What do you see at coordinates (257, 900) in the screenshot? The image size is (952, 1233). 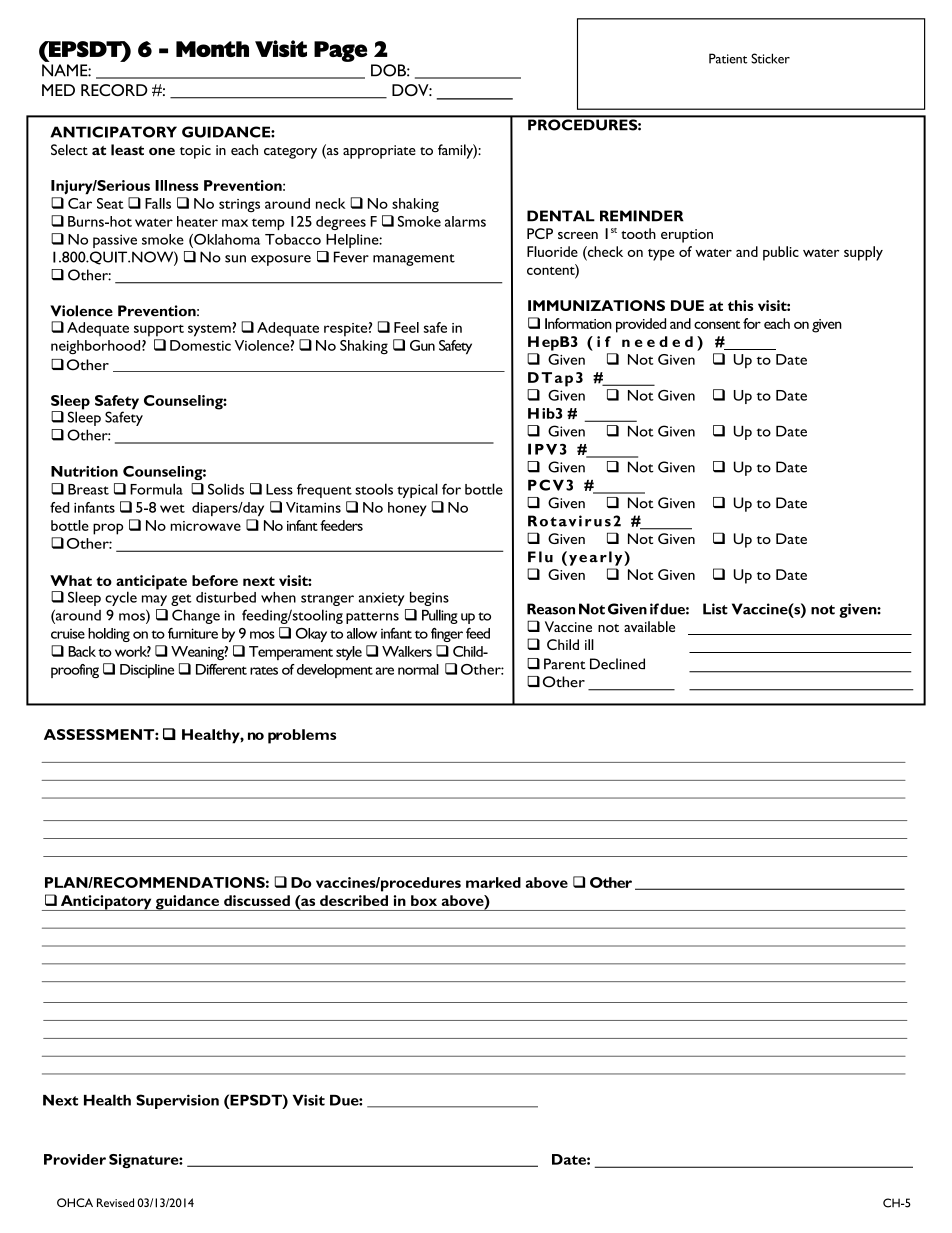 I see `discussed` at bounding box center [257, 900].
